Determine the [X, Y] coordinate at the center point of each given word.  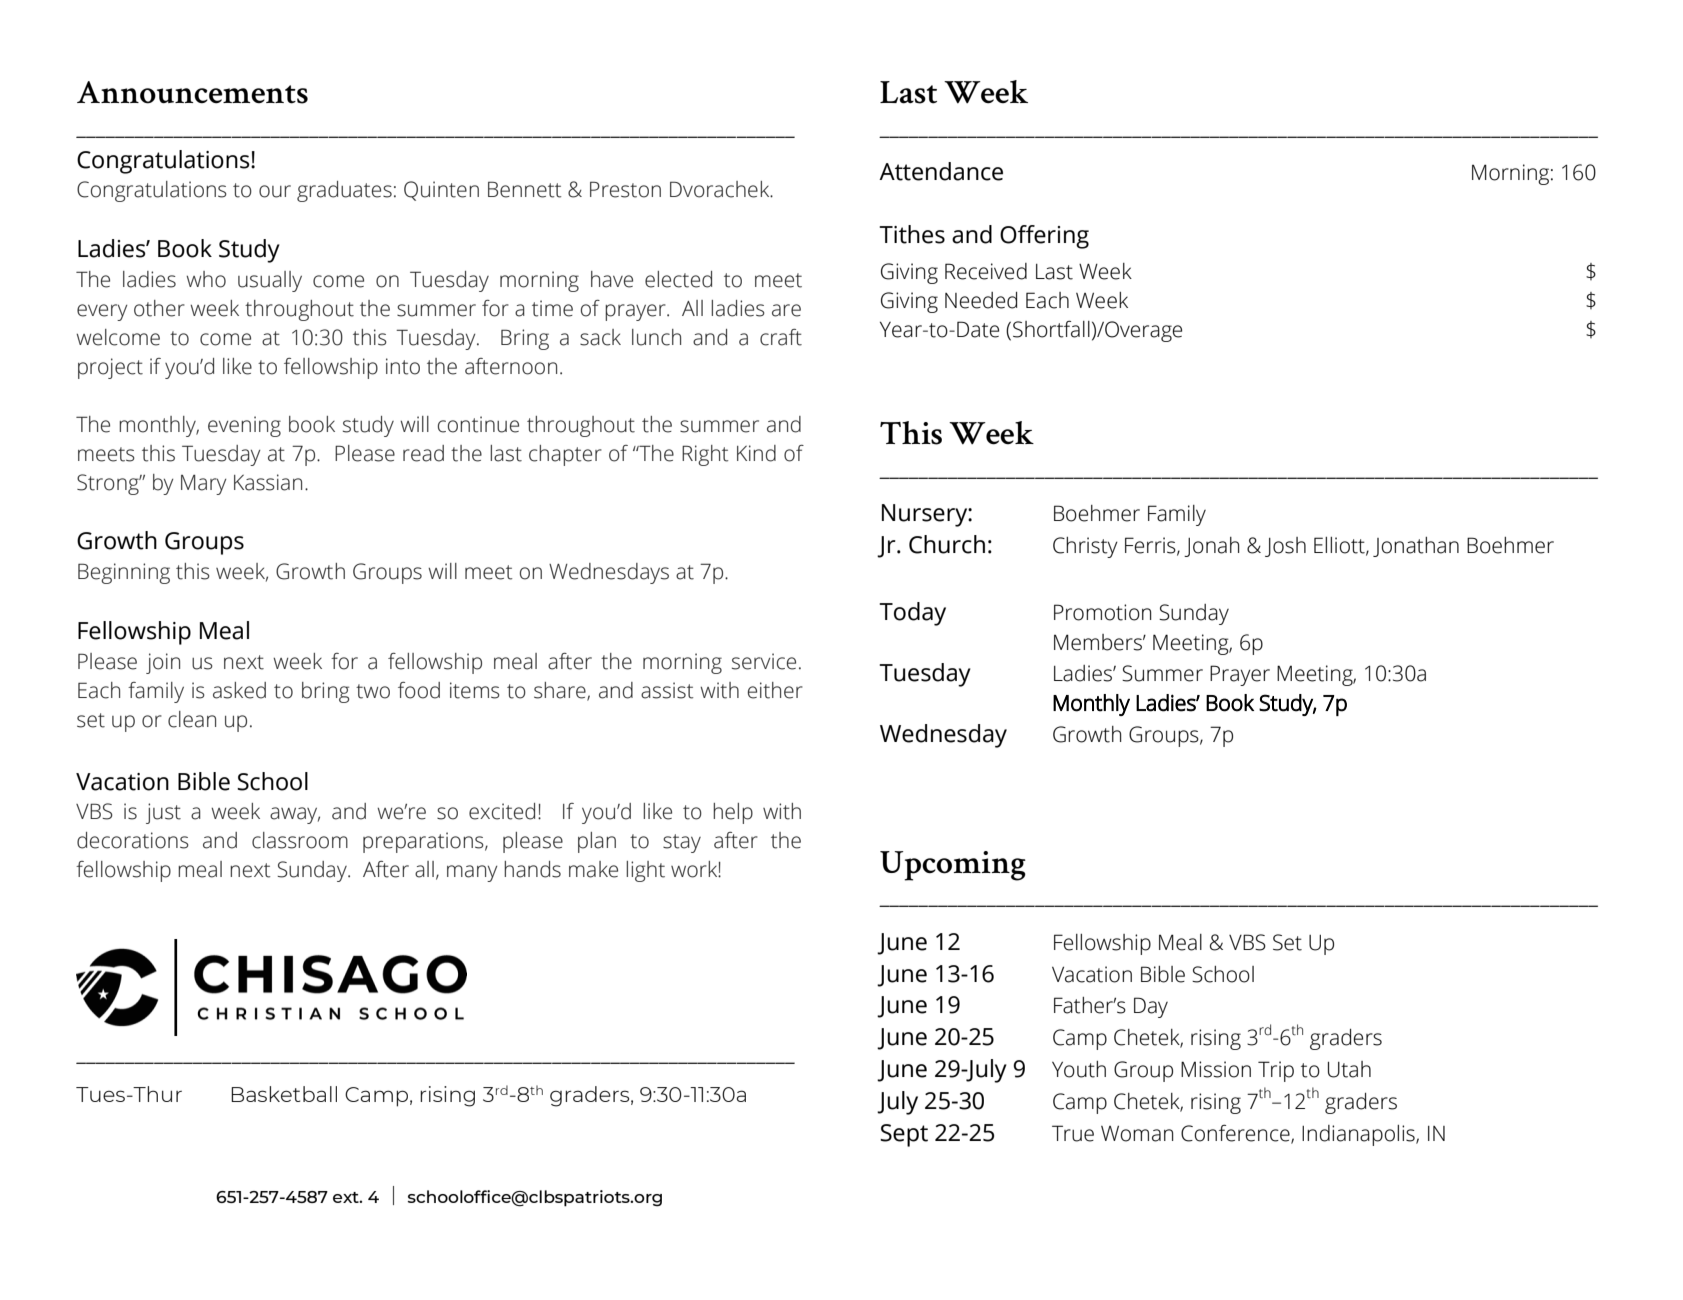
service [764, 661]
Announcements [192, 92]
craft [781, 337]
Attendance [941, 171]
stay [682, 843]
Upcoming [953, 866]
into [403, 366]
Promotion [1103, 612]
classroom [300, 840]
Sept [904, 1135]
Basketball [284, 1094]
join [163, 663]
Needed [981, 300]
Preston [625, 189]
